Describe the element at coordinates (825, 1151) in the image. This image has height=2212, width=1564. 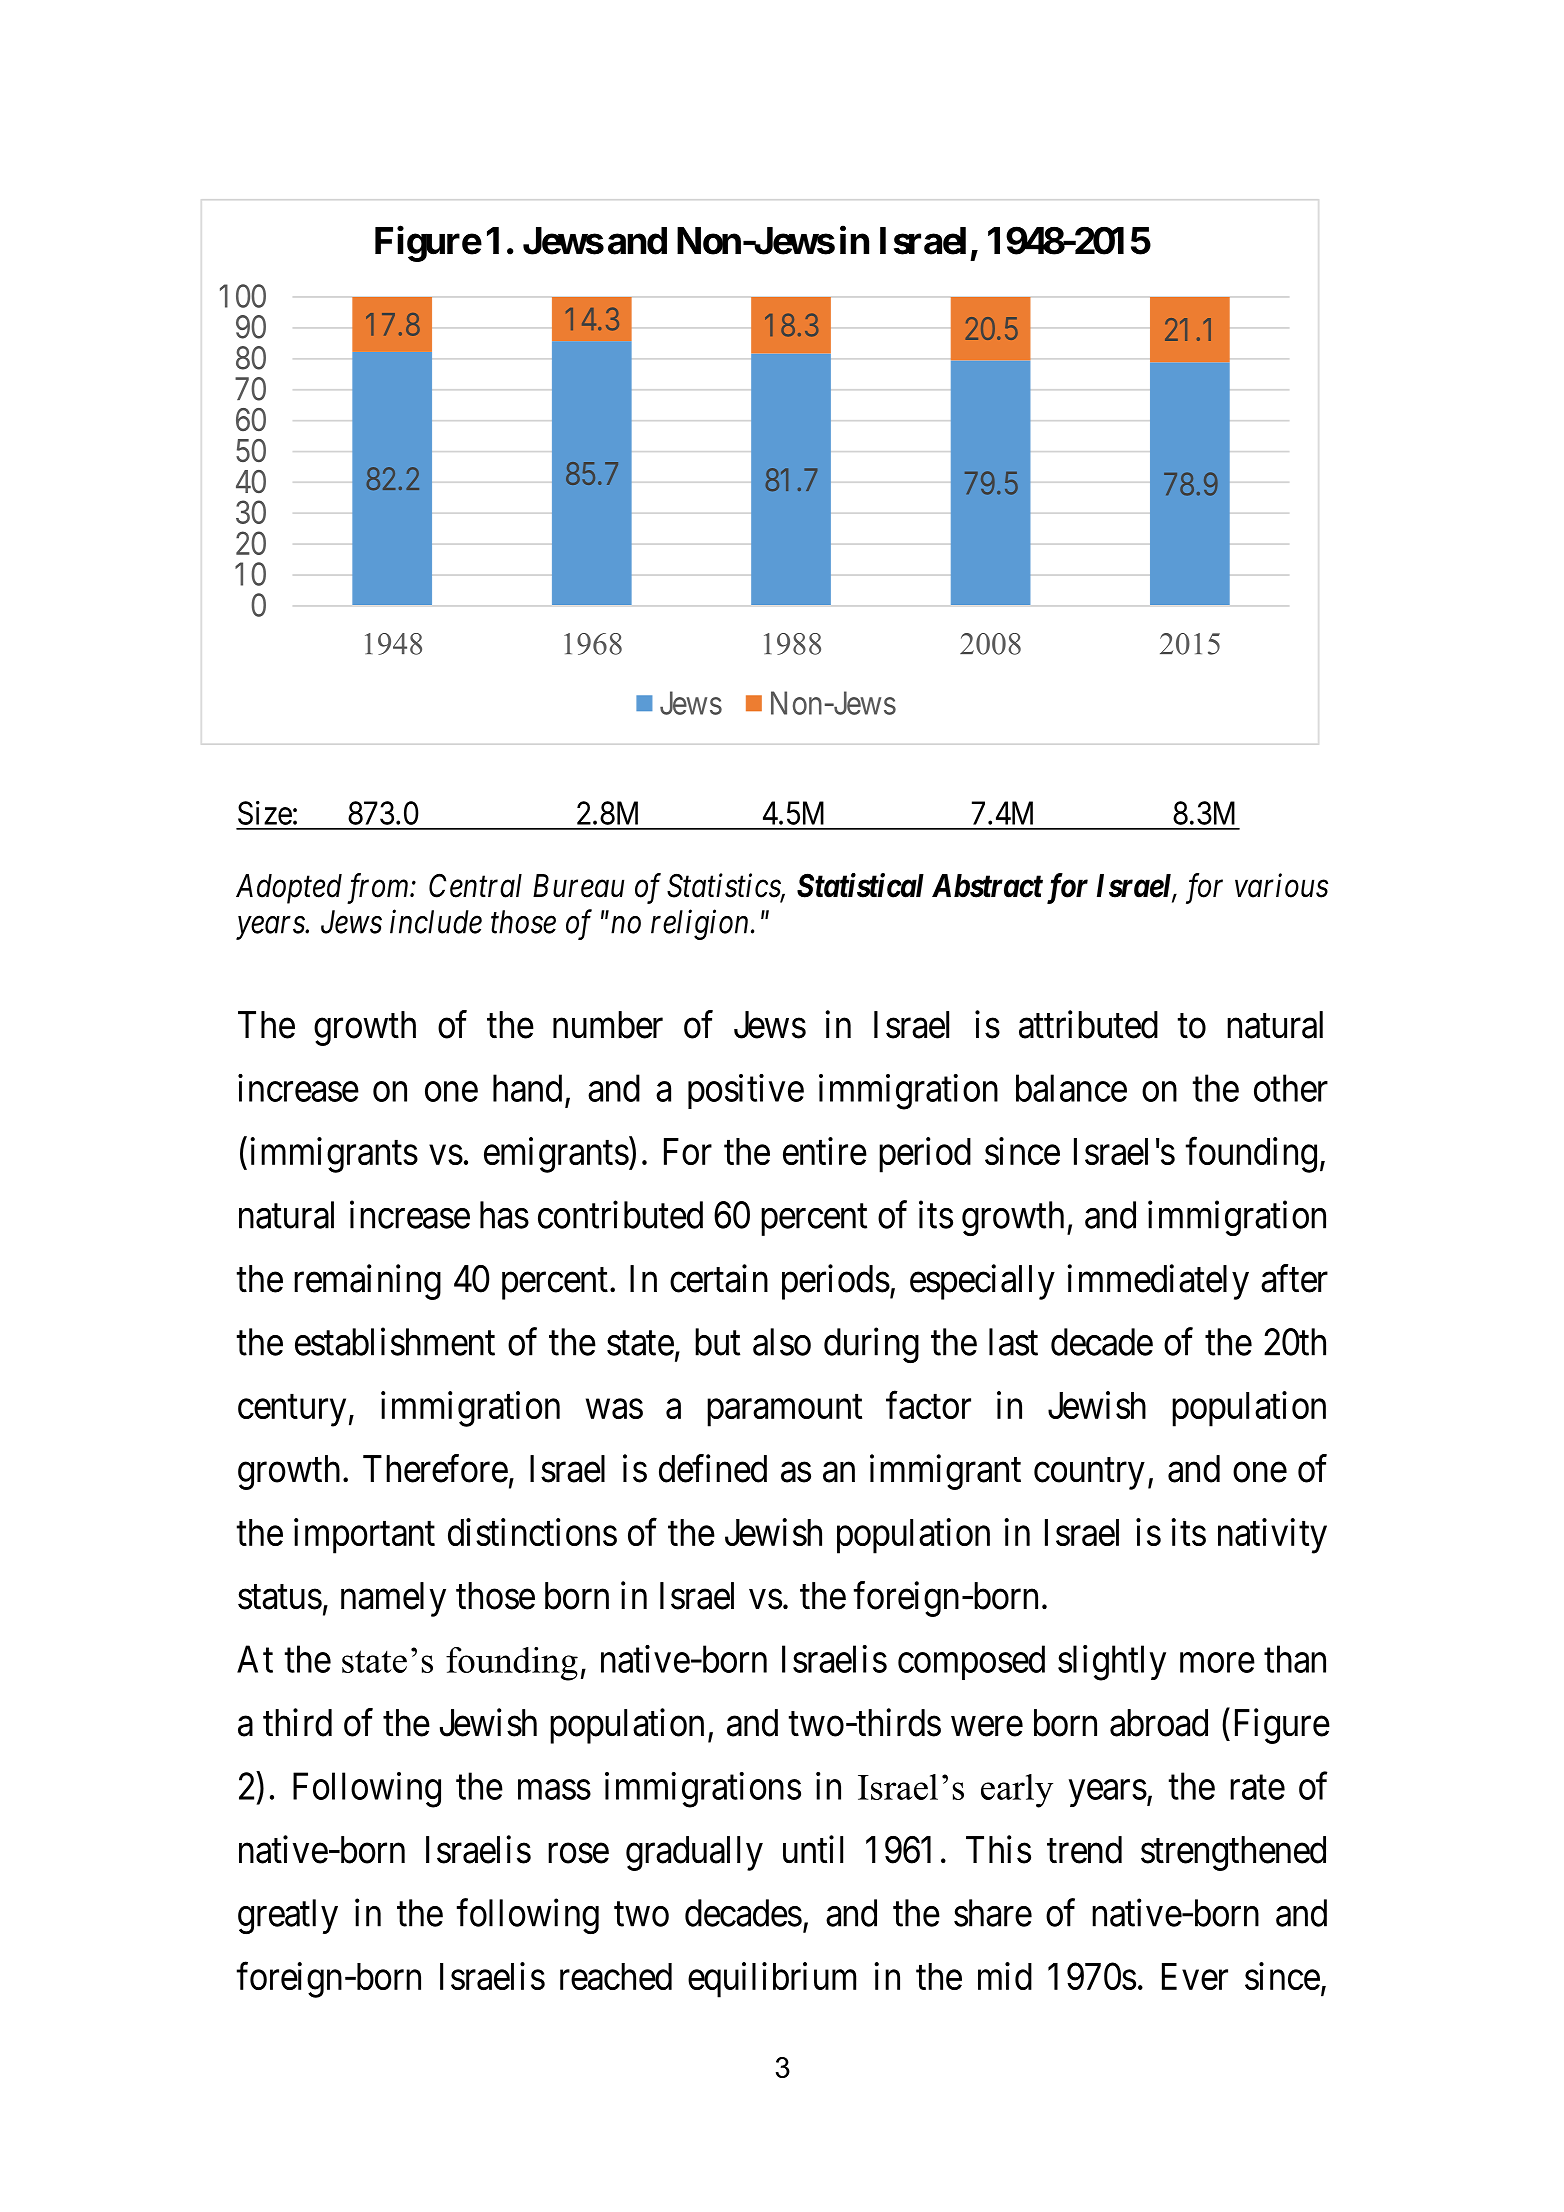
I see `entire` at that location.
